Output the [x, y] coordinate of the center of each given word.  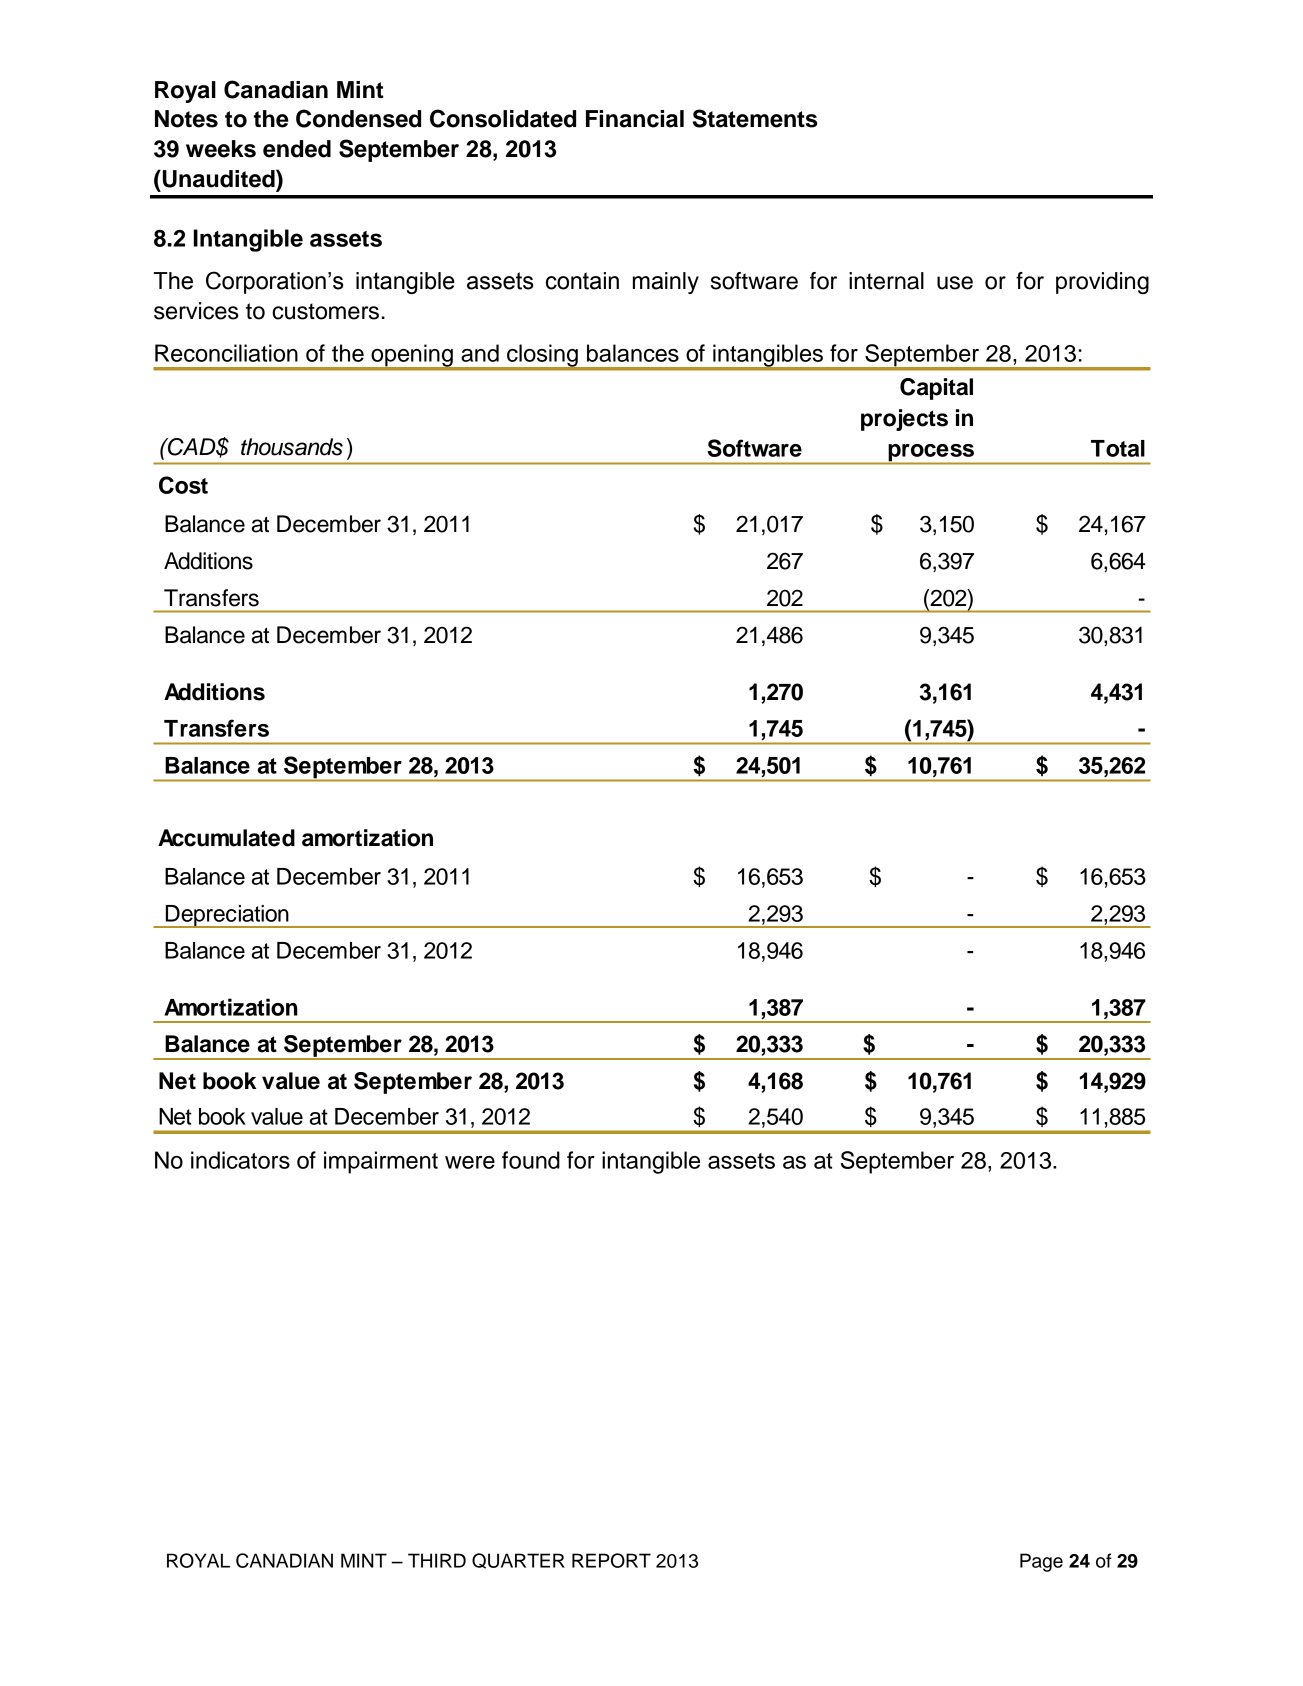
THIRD [437, 1560]
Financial [635, 119]
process [931, 454]
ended [297, 149]
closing [542, 356]
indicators [240, 1160]
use [955, 283]
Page [1041, 1562]
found [531, 1160]
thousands [292, 447]
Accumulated [226, 838]
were [470, 1162]
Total [1118, 448]
